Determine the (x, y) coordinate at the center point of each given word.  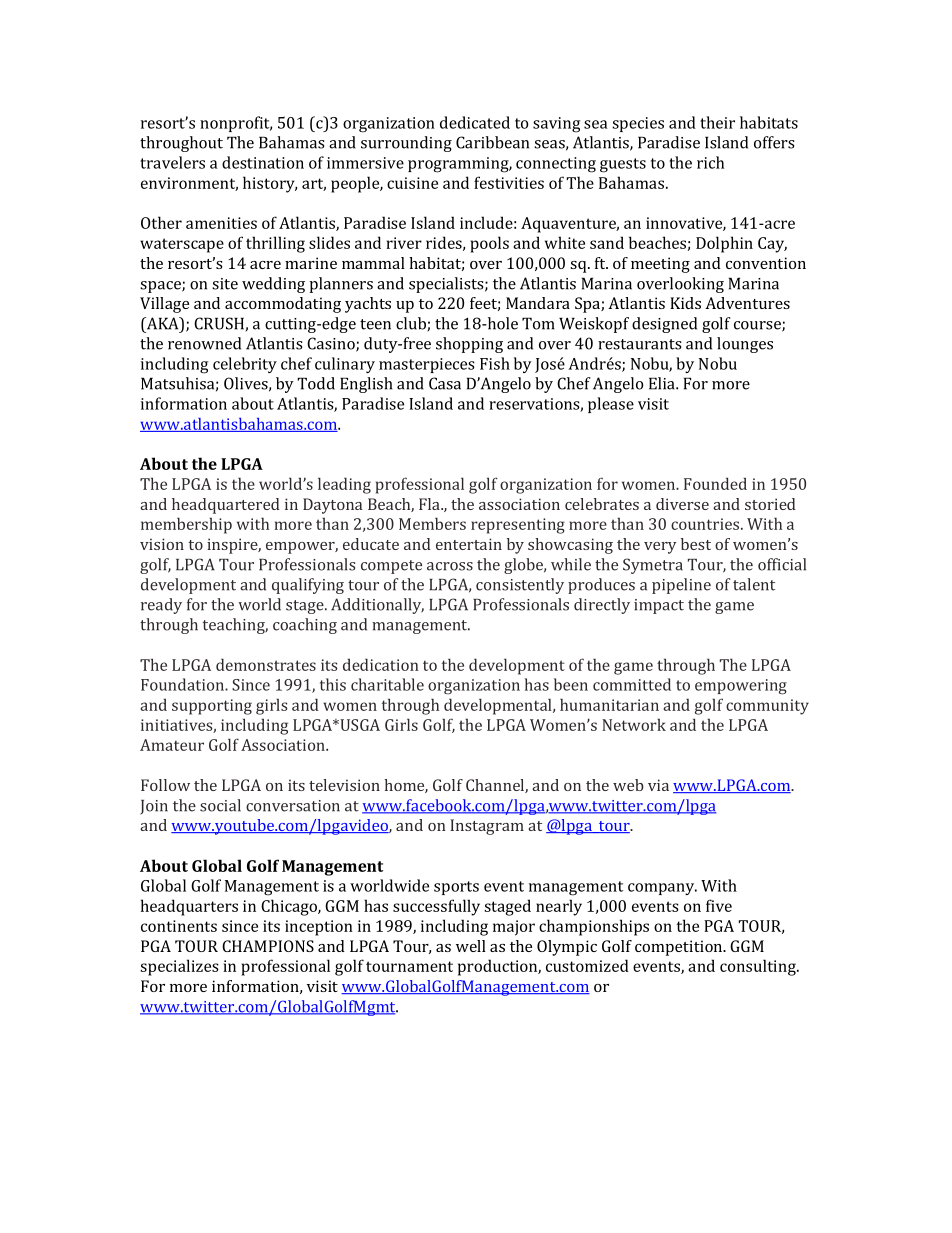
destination (263, 162)
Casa (445, 383)
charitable (387, 684)
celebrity (245, 365)
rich (710, 162)
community (767, 707)
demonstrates (266, 664)
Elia (663, 383)
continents (179, 926)
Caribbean (492, 142)
